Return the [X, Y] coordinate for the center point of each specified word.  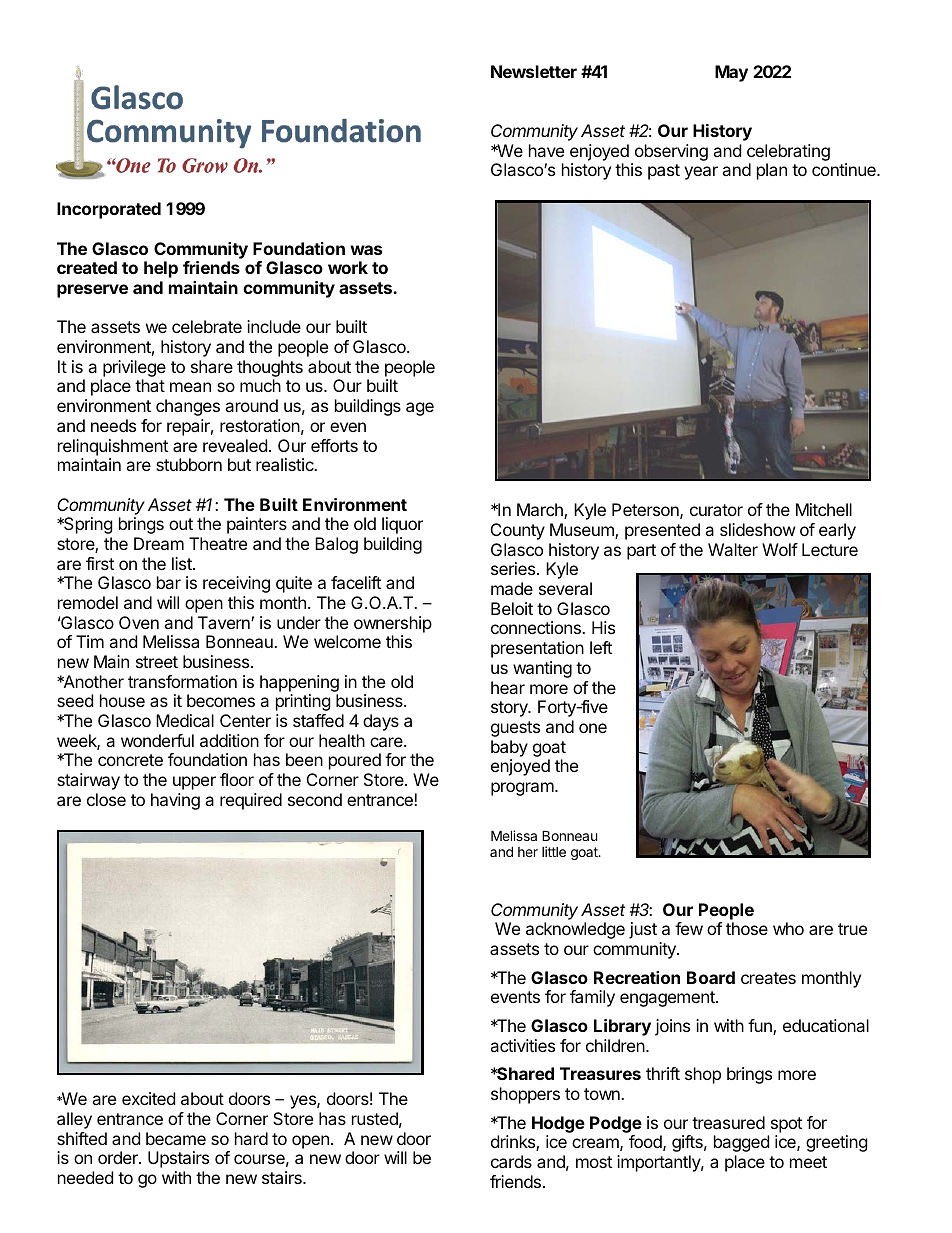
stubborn [189, 464]
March [541, 511]
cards [511, 1161]
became [176, 1138]
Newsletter [534, 71]
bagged [741, 1143]
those [747, 928]
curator [716, 510]
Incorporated [109, 210]
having [175, 801]
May [731, 73]
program [523, 789]
